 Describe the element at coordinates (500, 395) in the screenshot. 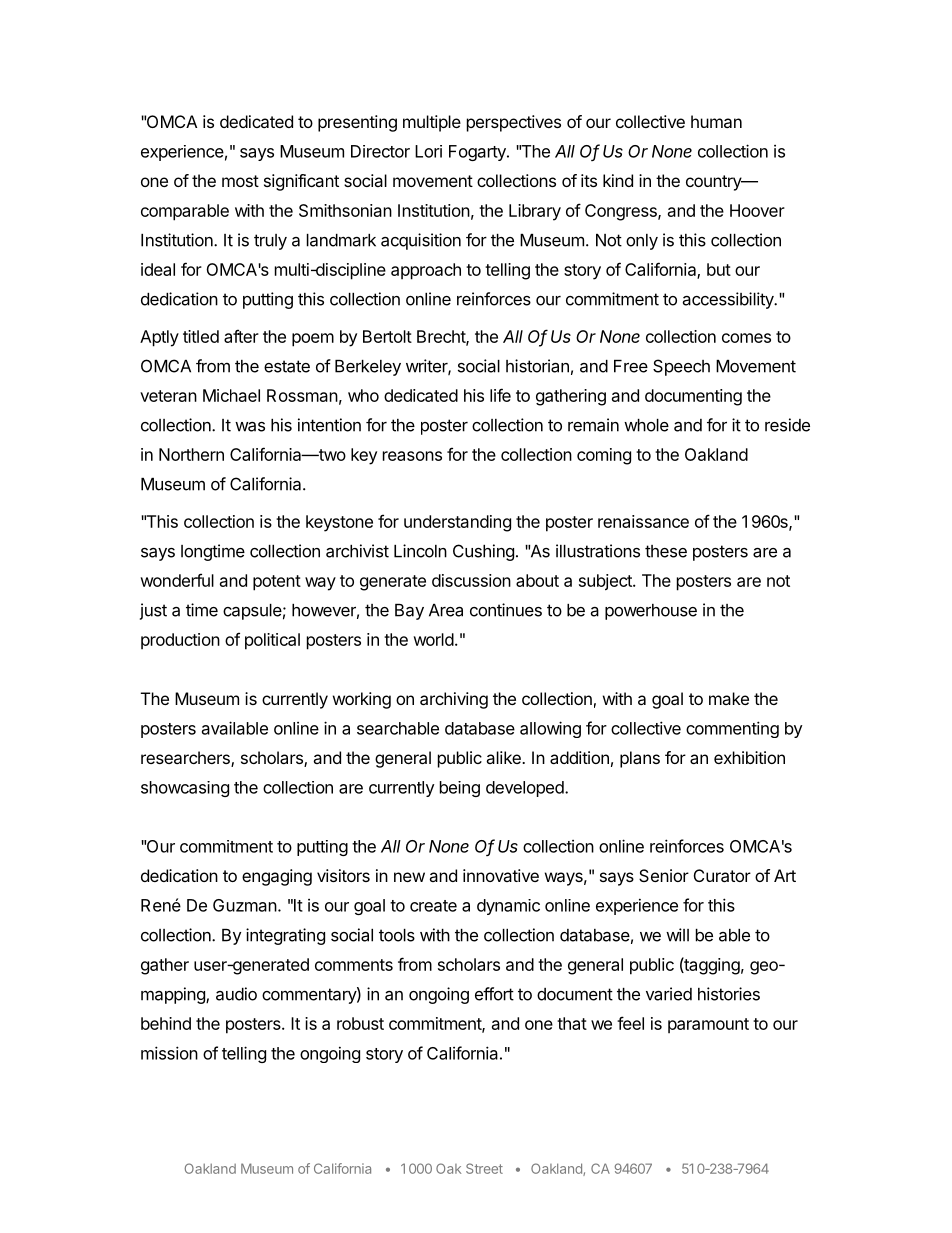

I see `life` at that location.
